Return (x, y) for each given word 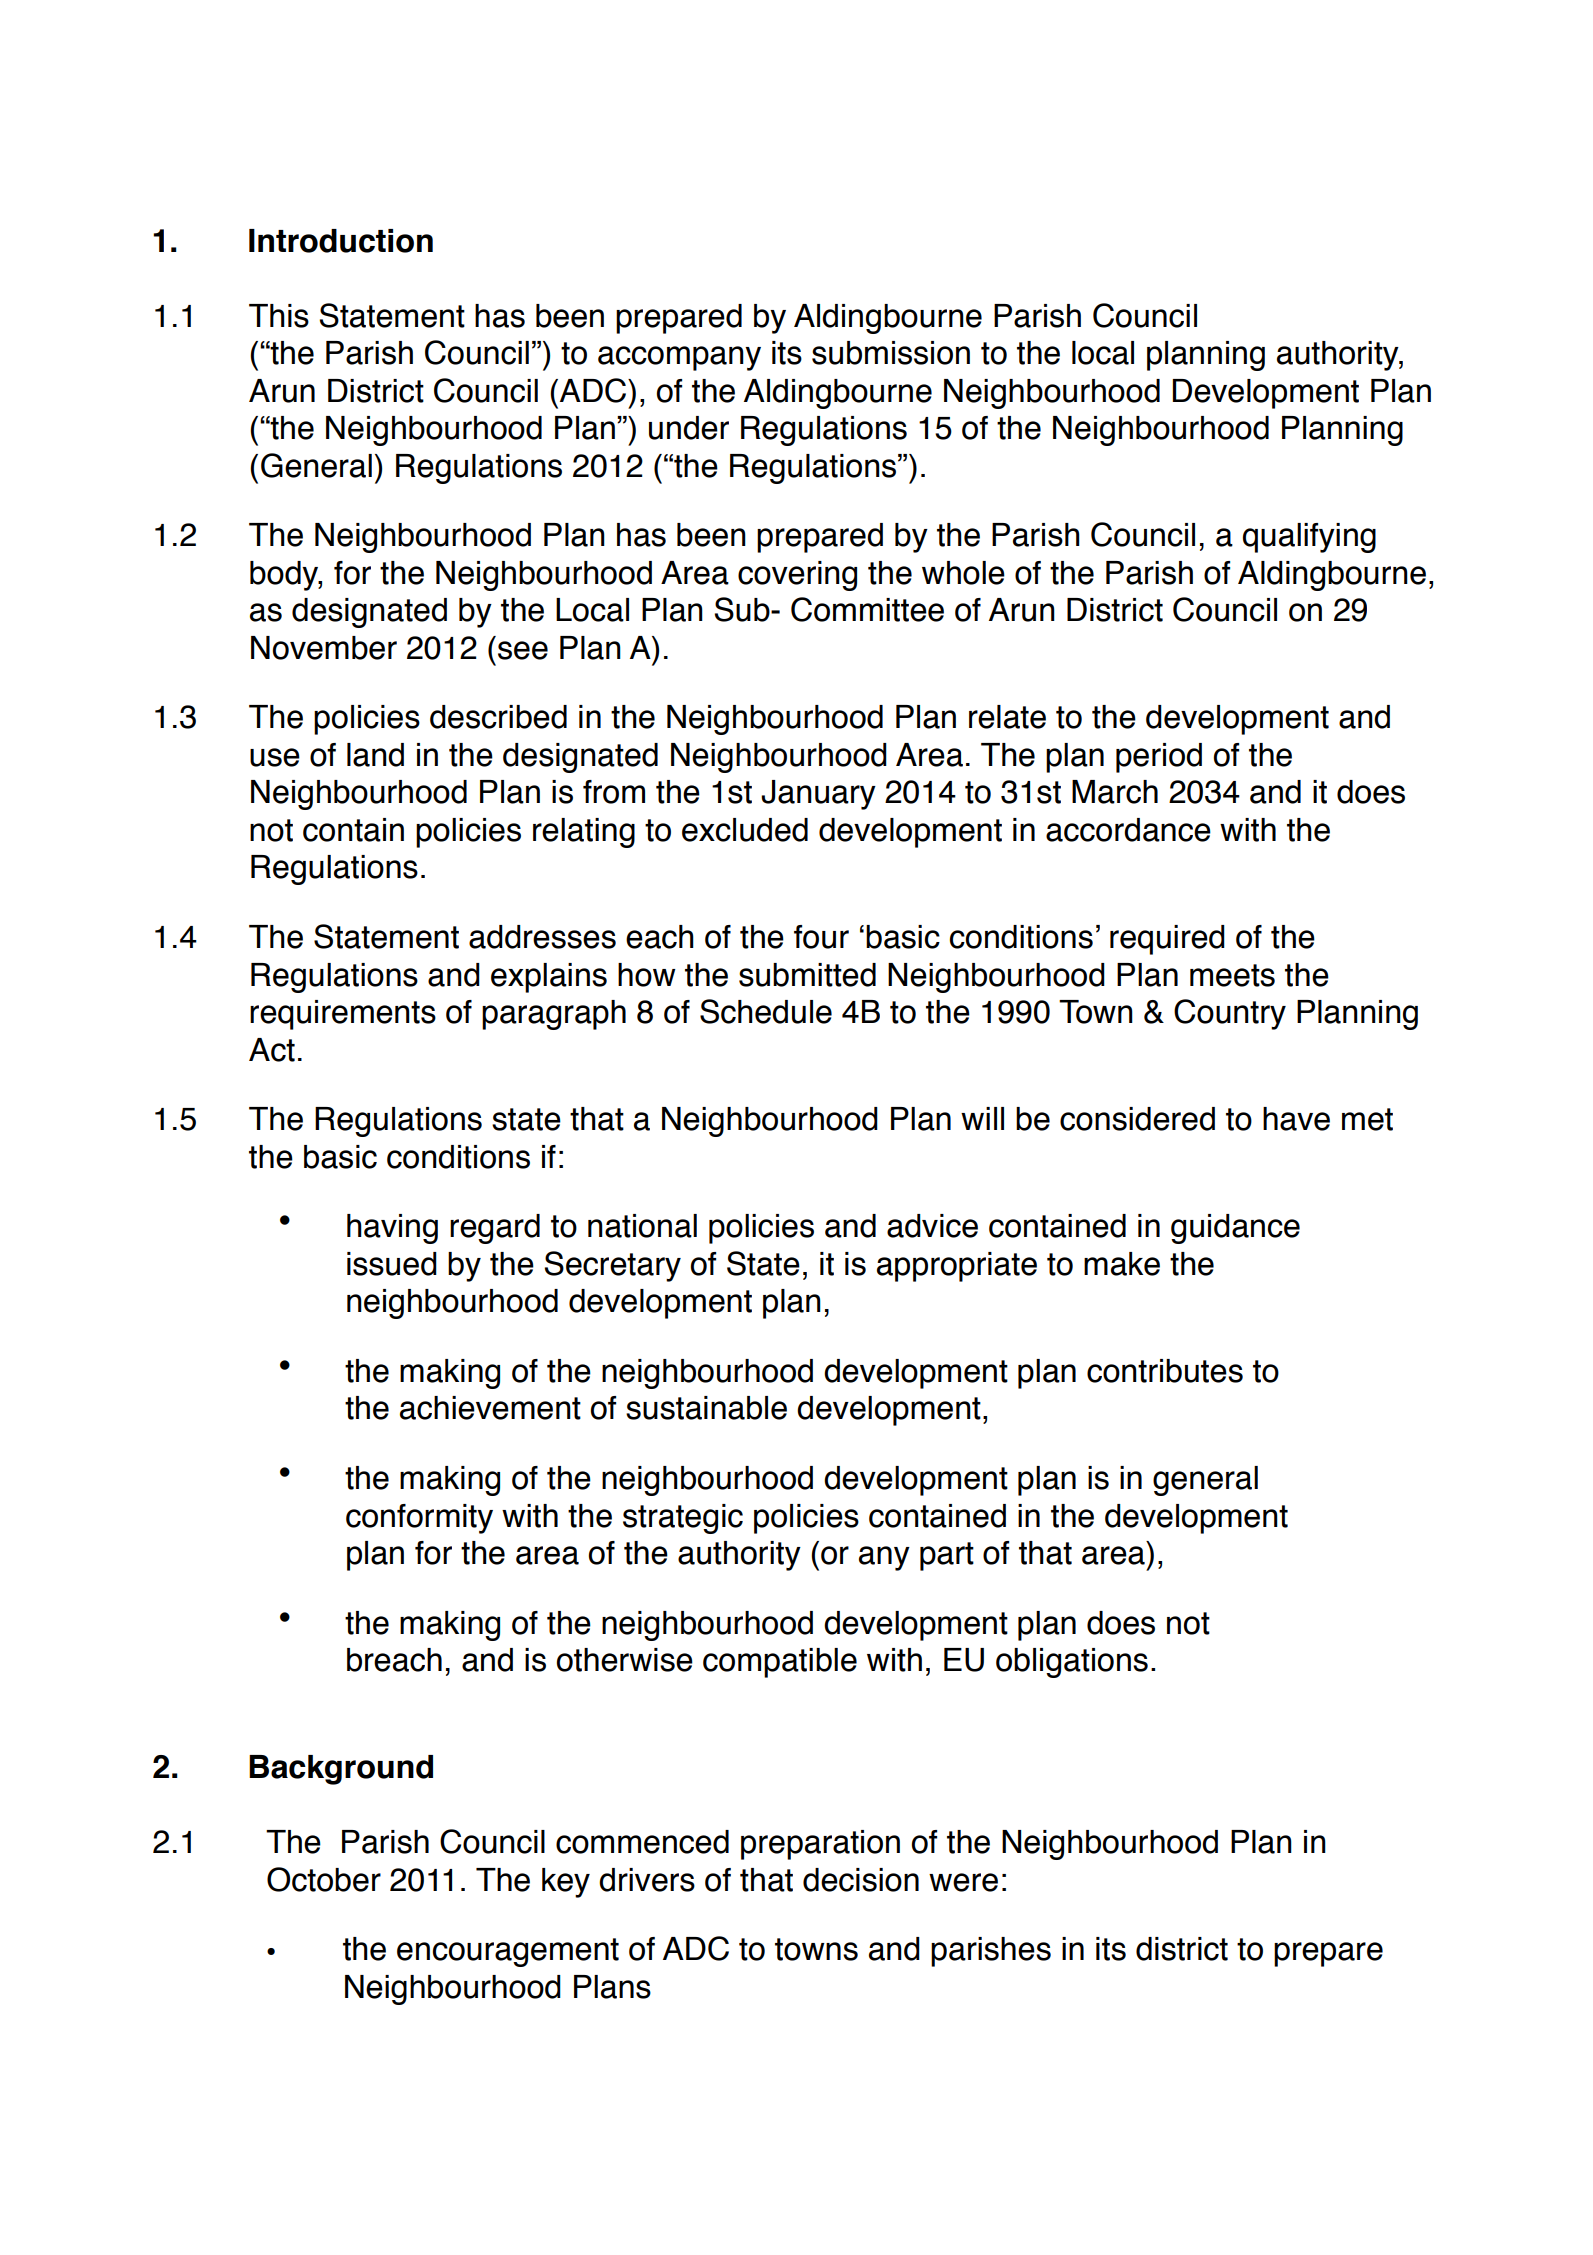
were (963, 1882)
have (1296, 1119)
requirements (343, 1015)
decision (861, 1880)
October (324, 1879)
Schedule (766, 1011)
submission (891, 353)
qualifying (1309, 538)
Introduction (341, 241)
